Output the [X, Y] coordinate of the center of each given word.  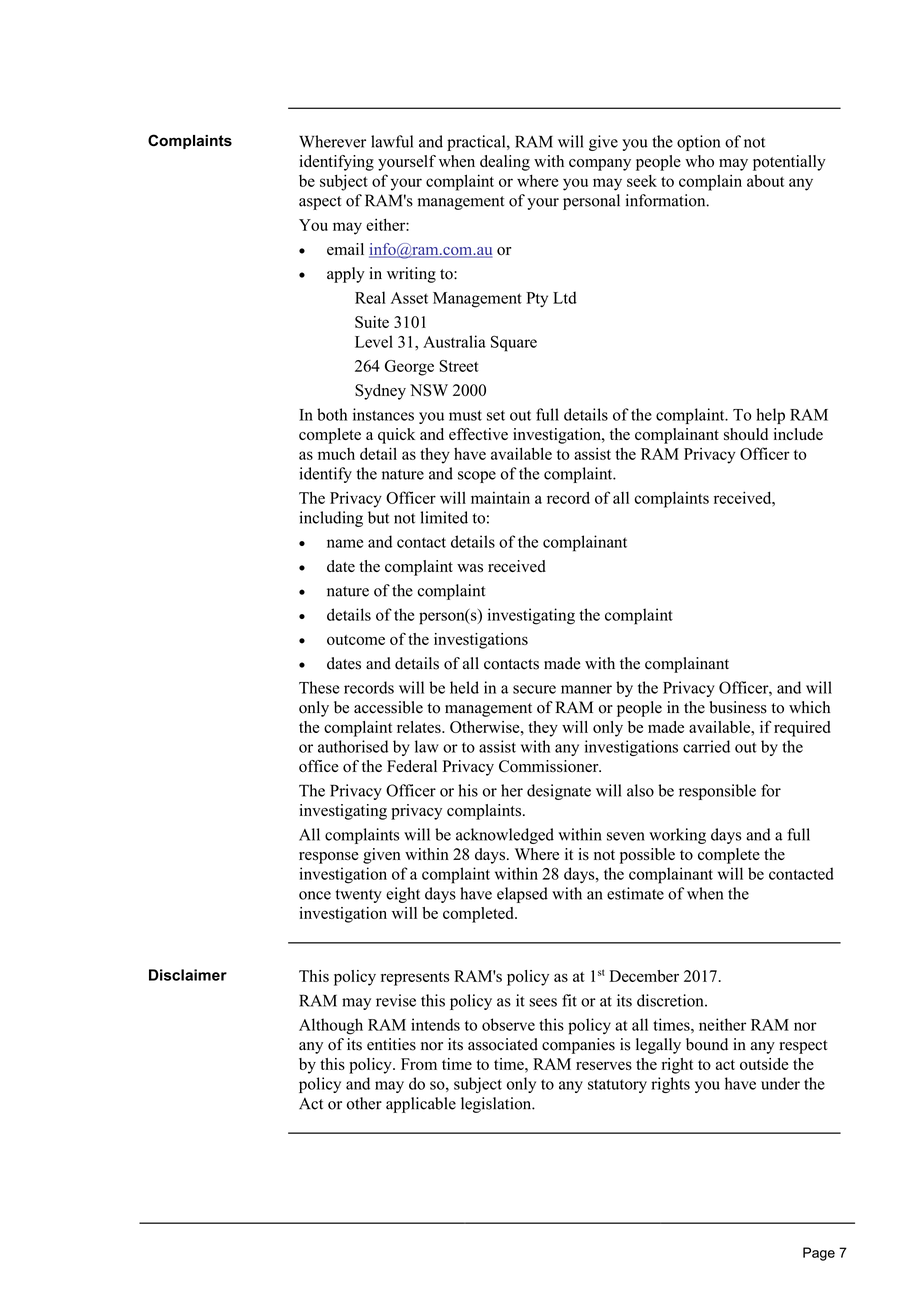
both [332, 414]
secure [534, 689]
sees [543, 1002]
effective [478, 434]
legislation [497, 1105]
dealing [505, 163]
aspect [320, 203]
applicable [421, 1105]
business [738, 707]
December [644, 976]
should [746, 434]
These [319, 687]
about [765, 180]
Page [819, 1254]
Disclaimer [188, 975]
